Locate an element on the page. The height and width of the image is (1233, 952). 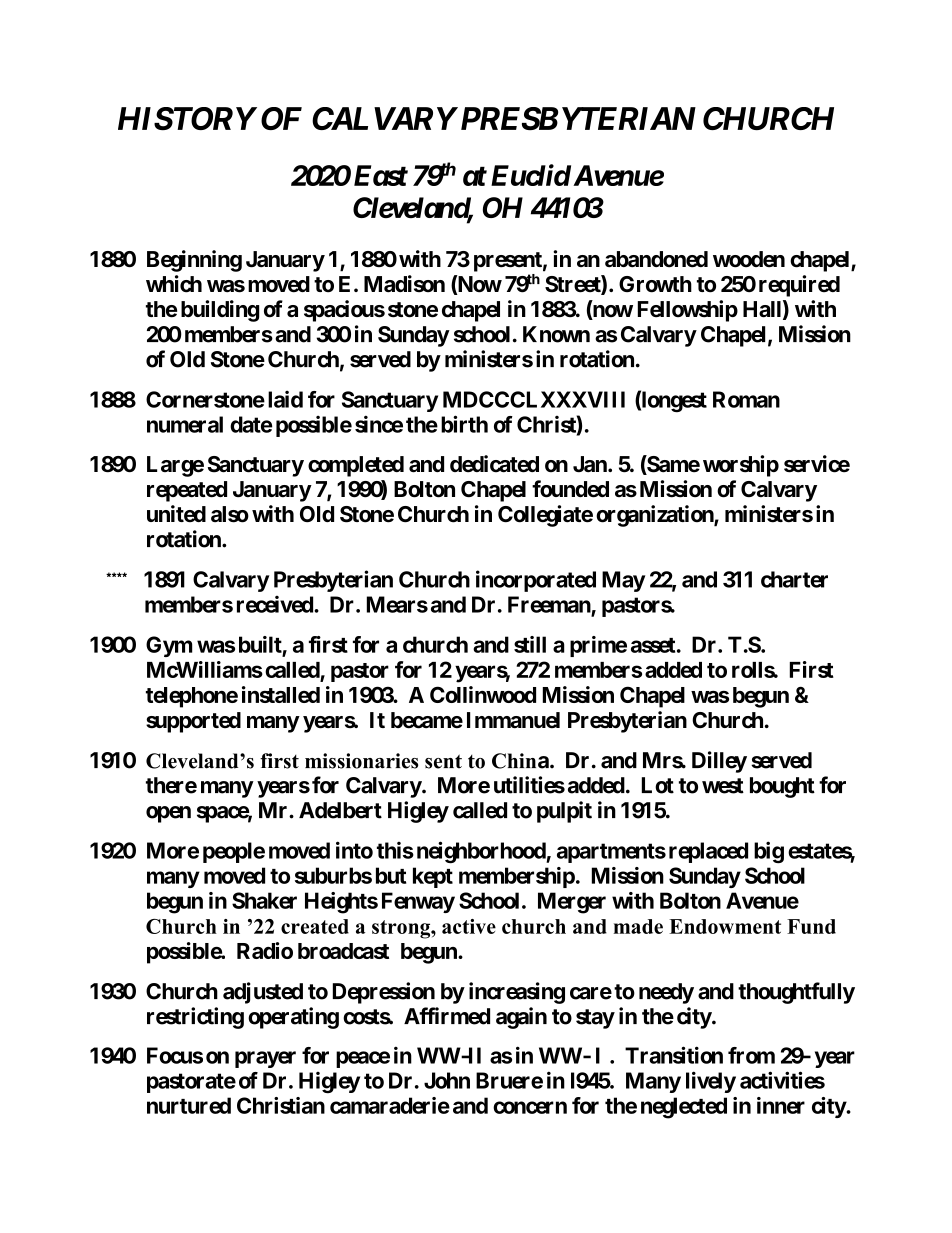
lively is located at coordinates (711, 1082).
